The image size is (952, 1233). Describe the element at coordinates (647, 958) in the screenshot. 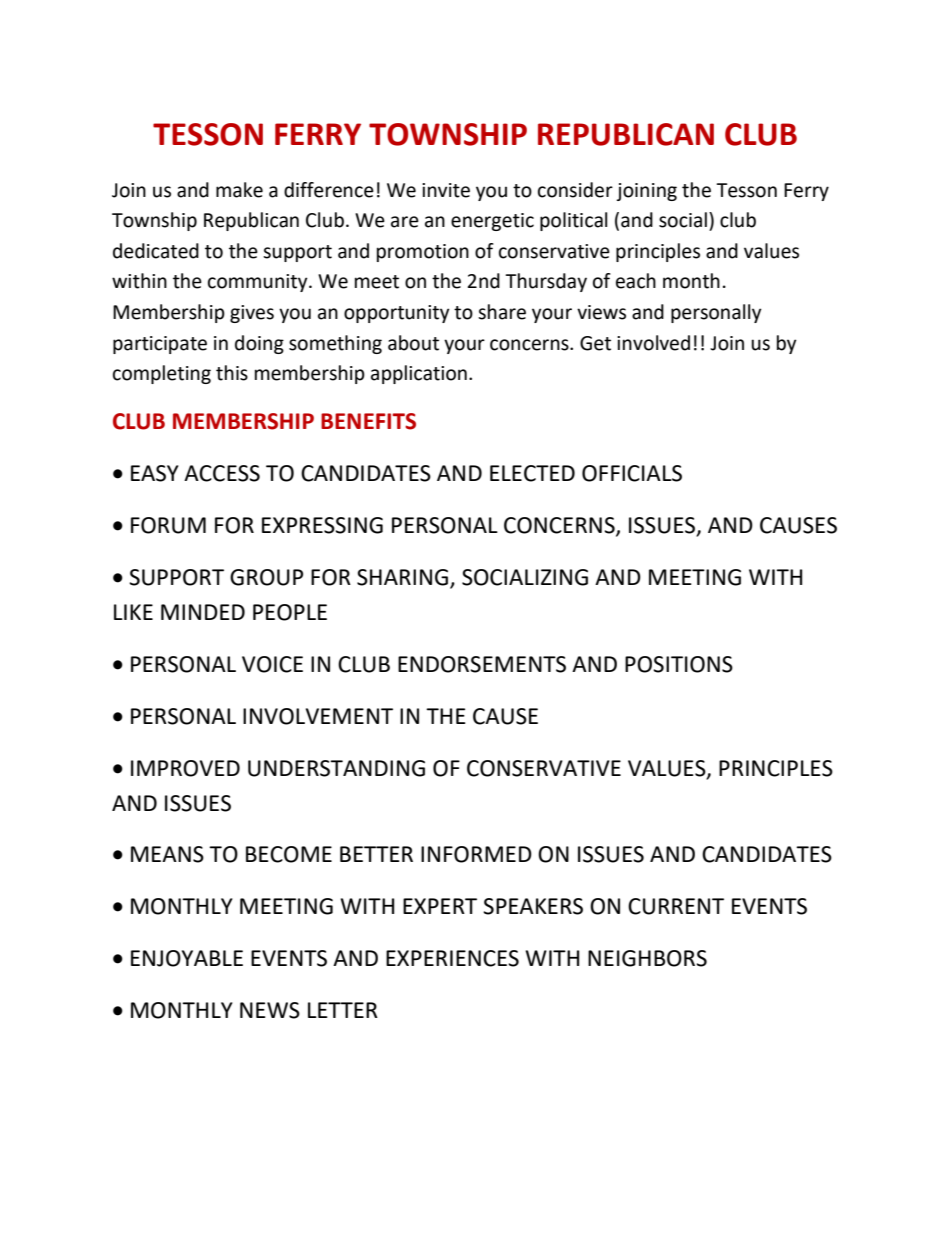

I see `NEIGHBORS` at that location.
